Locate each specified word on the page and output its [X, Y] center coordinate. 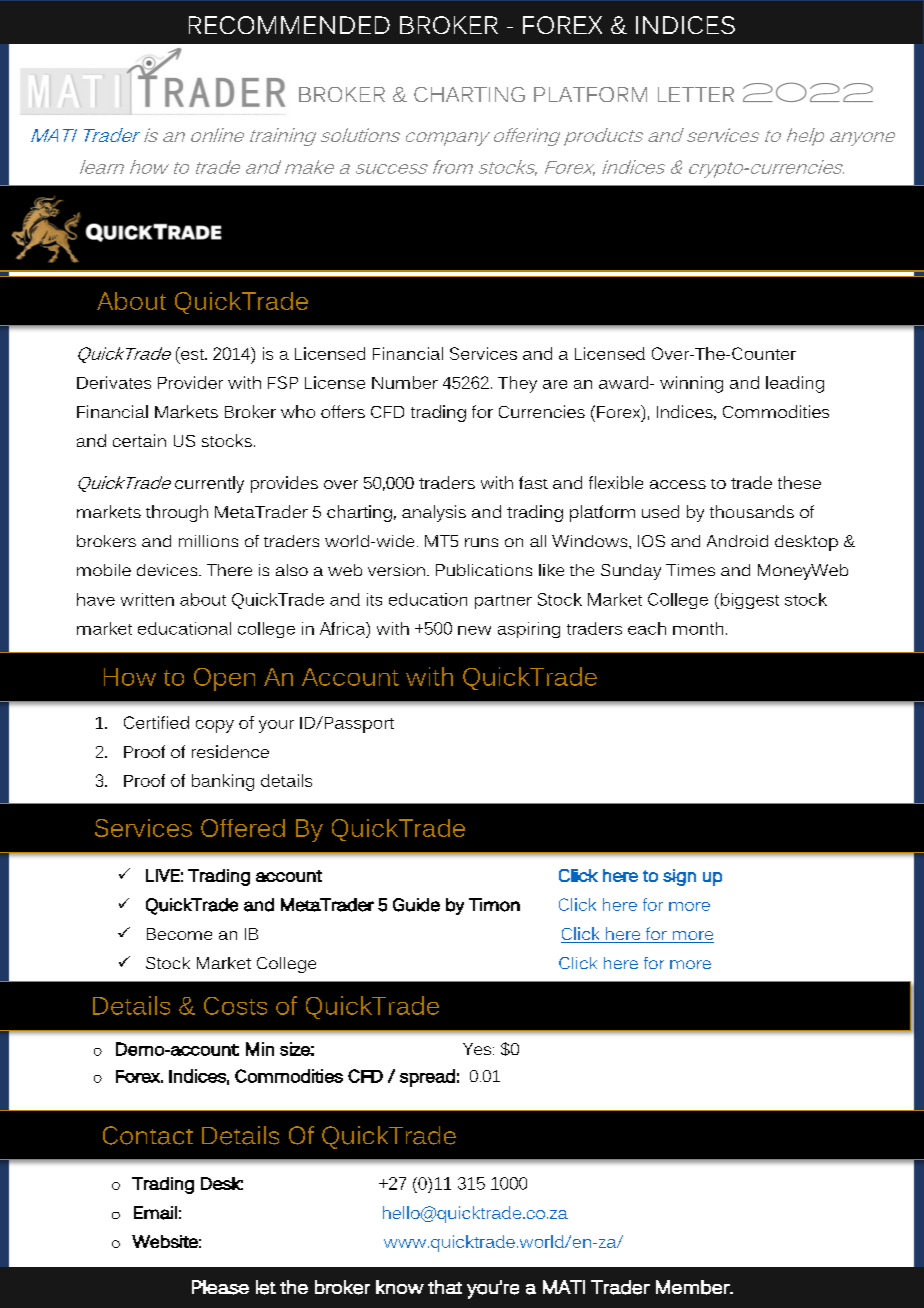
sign [679, 877]
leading [795, 384]
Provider [190, 382]
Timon [494, 905]
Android [737, 541]
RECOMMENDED [289, 25]
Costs [235, 1006]
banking [223, 782]
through [177, 513]
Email [155, 1213]
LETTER [696, 94]
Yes [478, 1049]
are [555, 384]
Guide [416, 905]
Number [405, 382]
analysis [434, 513]
